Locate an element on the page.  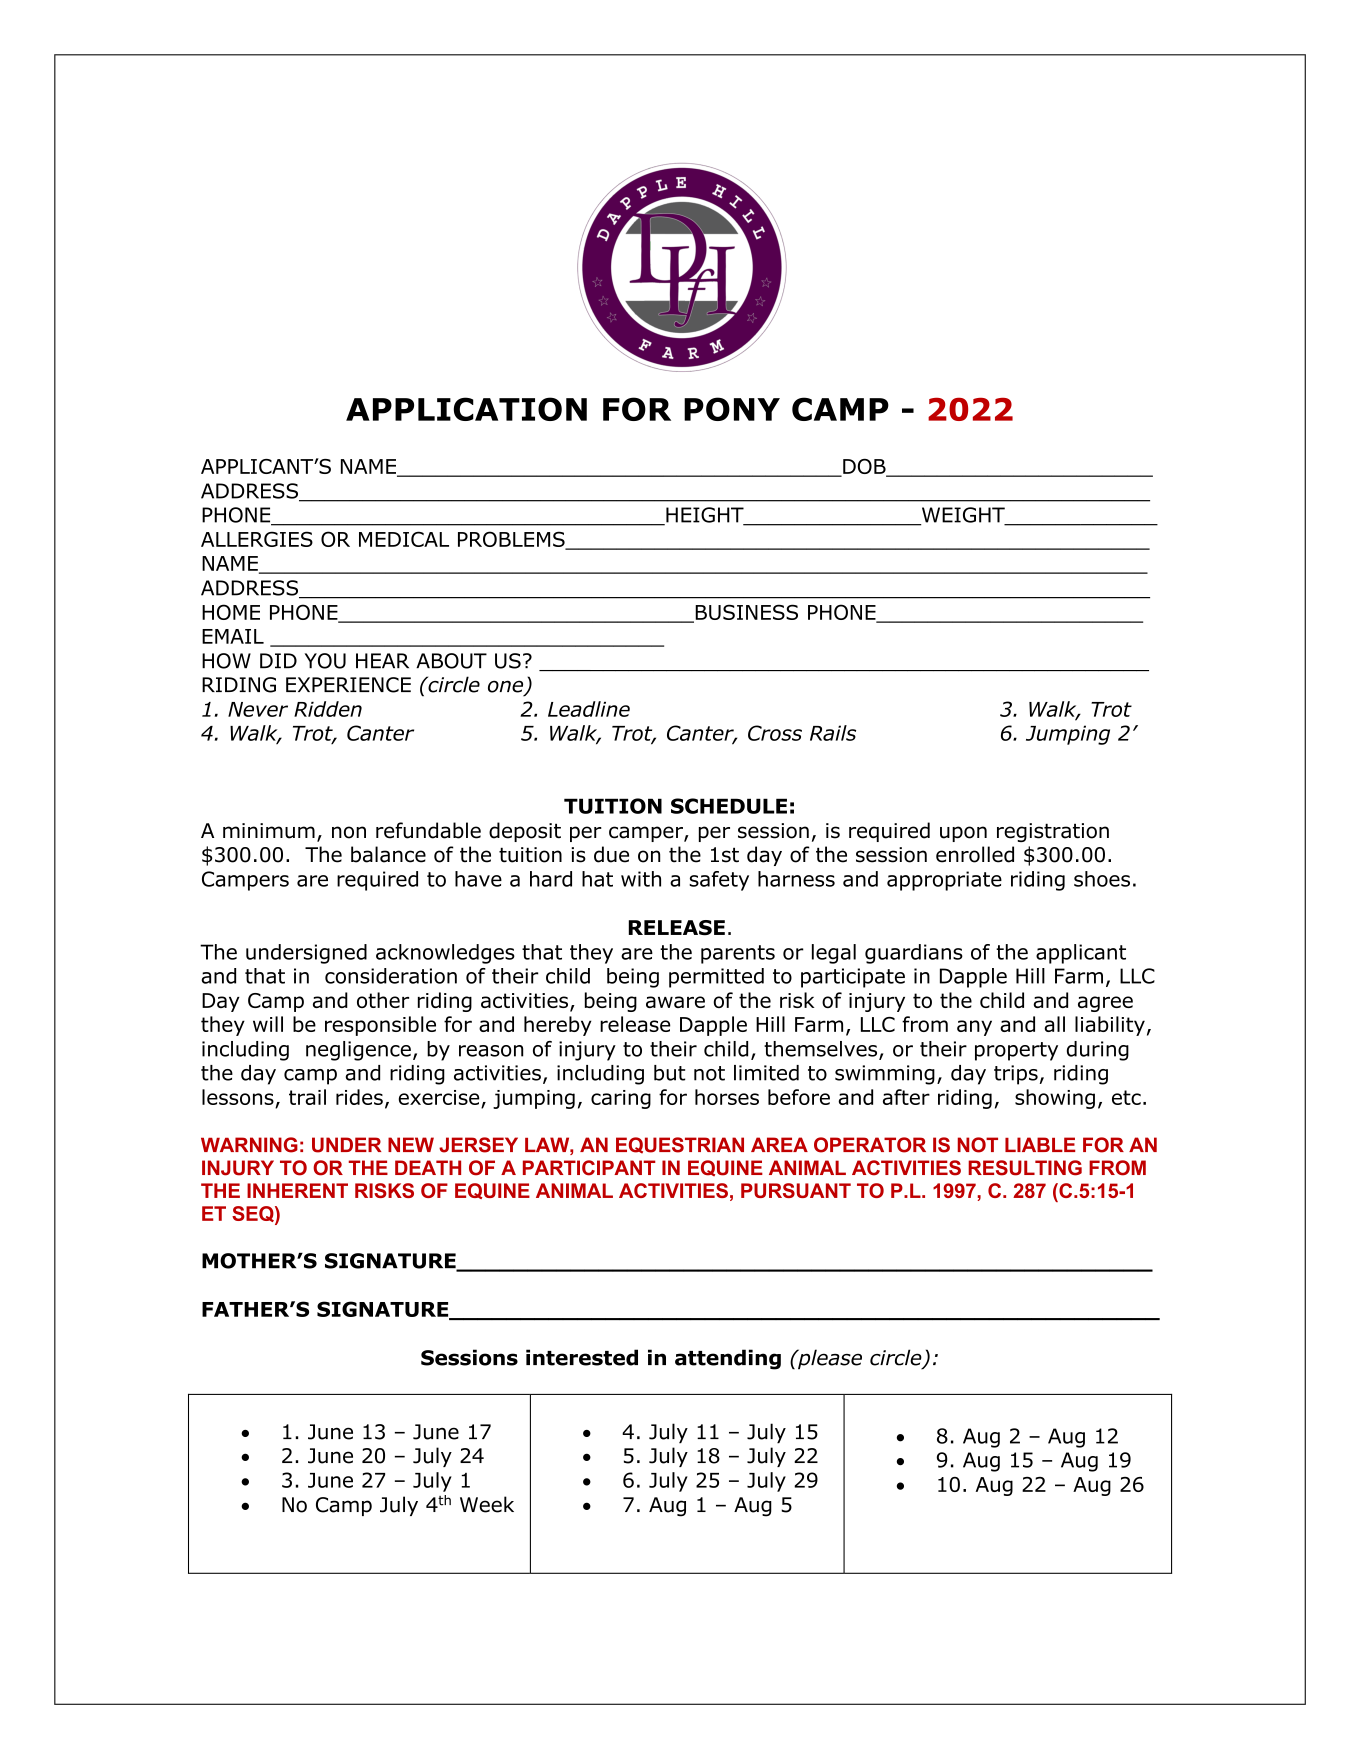
APPLICATION is located at coordinates (466, 409).
